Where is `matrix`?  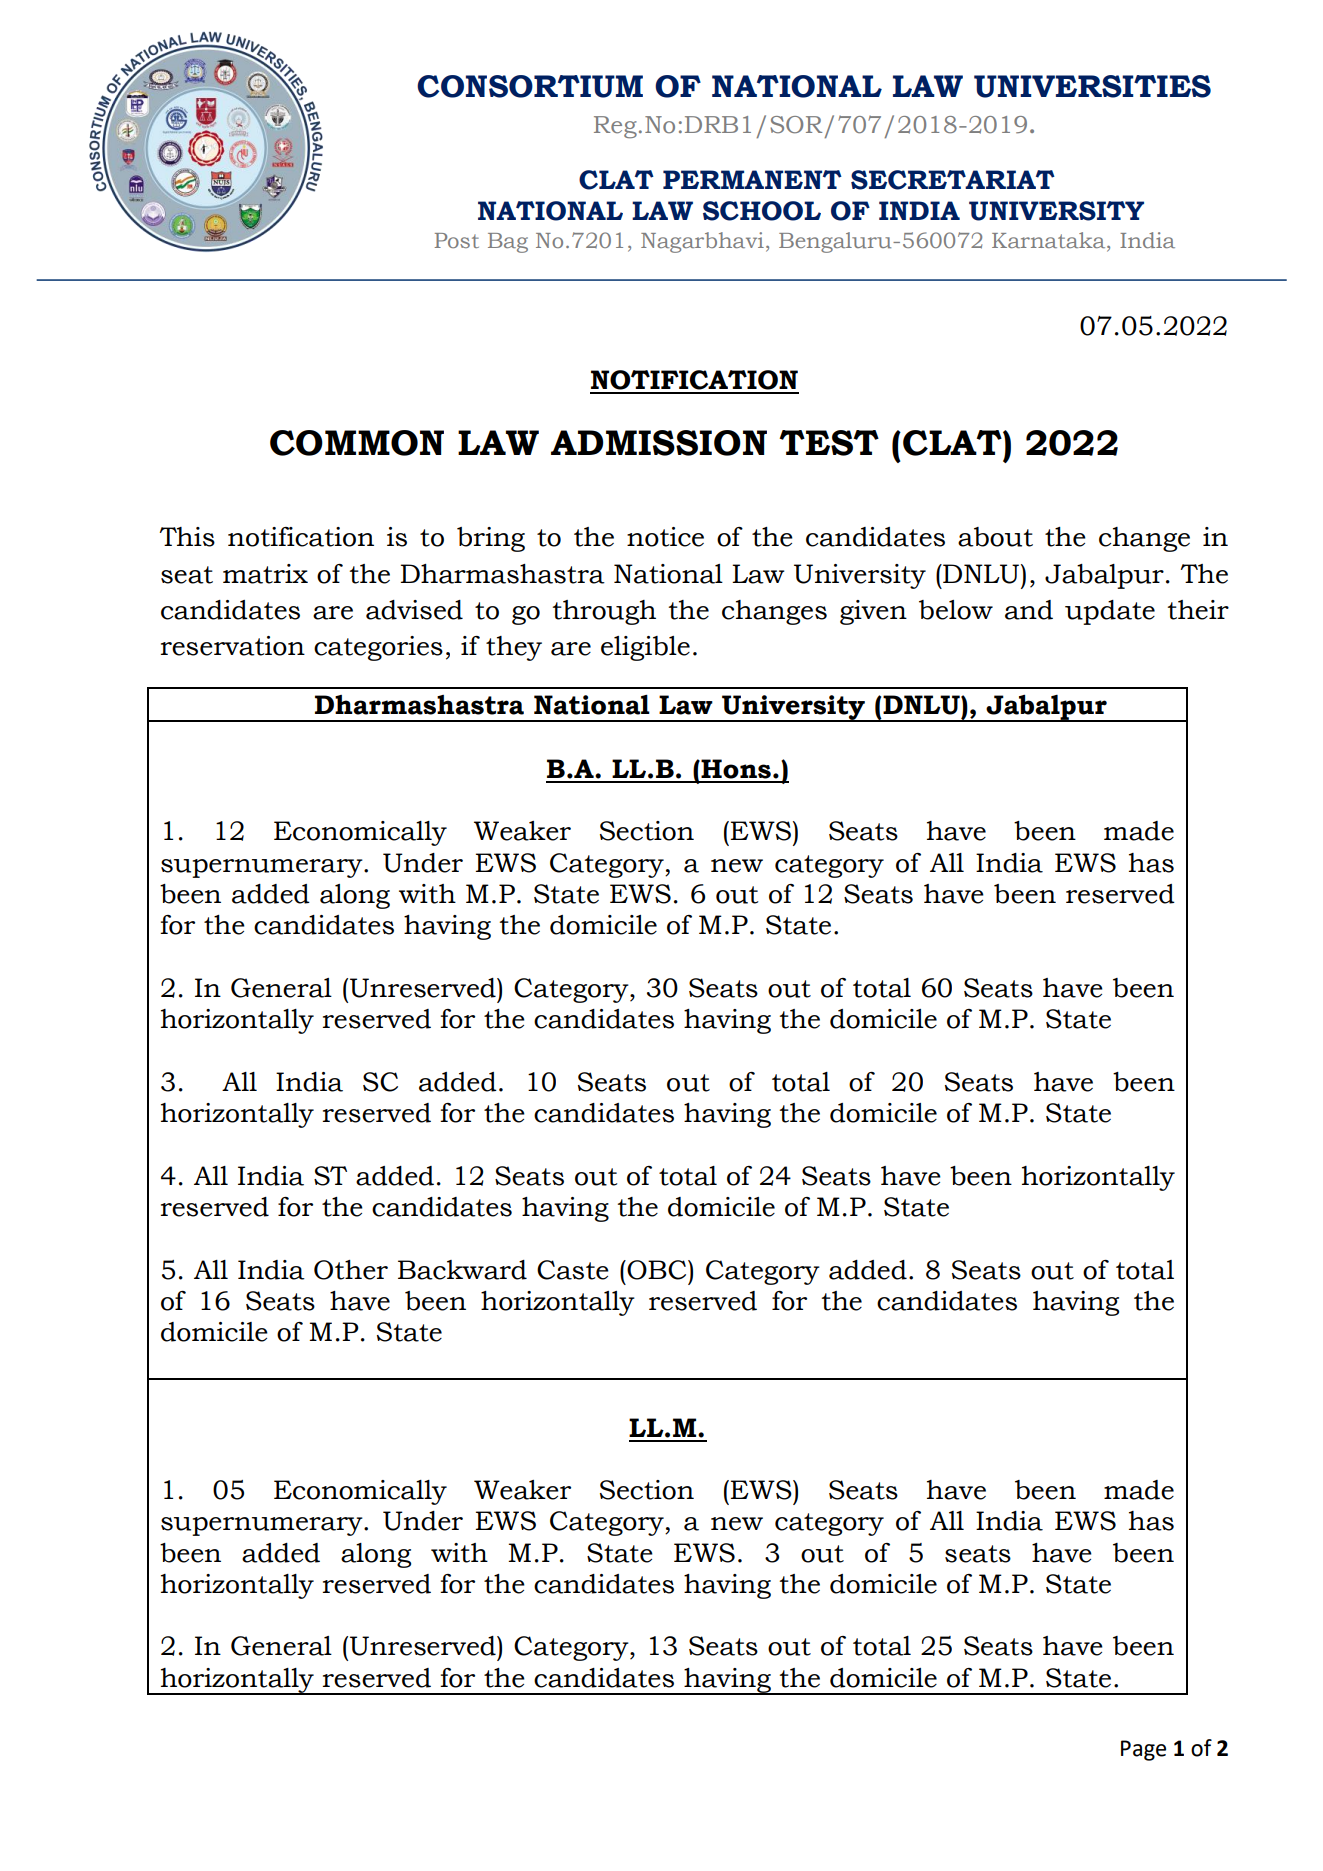
matrix is located at coordinates (265, 574).
